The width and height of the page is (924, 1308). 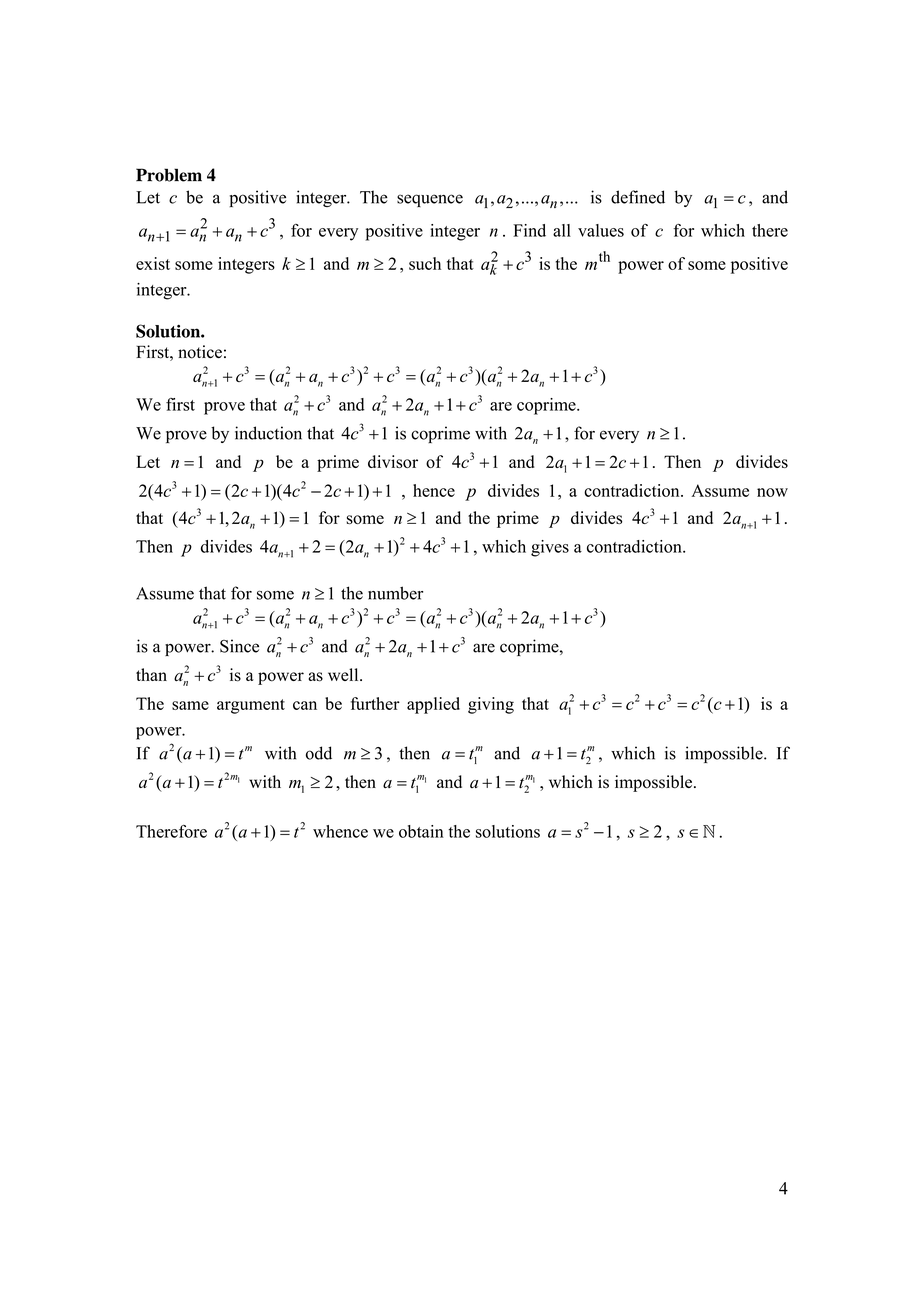 What do you see at coordinates (638, 197) in the page?
I see `defined` at bounding box center [638, 197].
